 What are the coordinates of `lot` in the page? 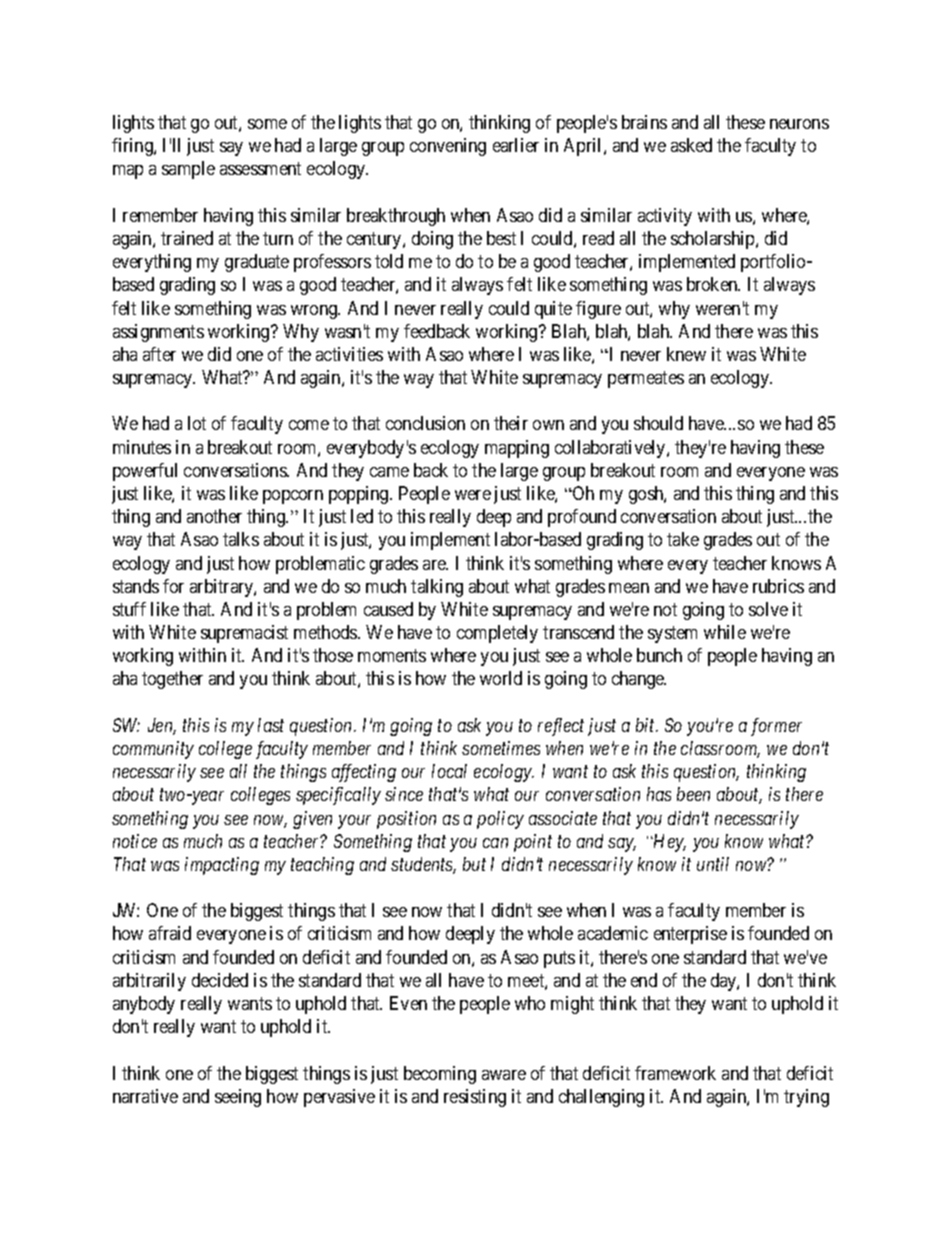 It's located at (197, 423).
